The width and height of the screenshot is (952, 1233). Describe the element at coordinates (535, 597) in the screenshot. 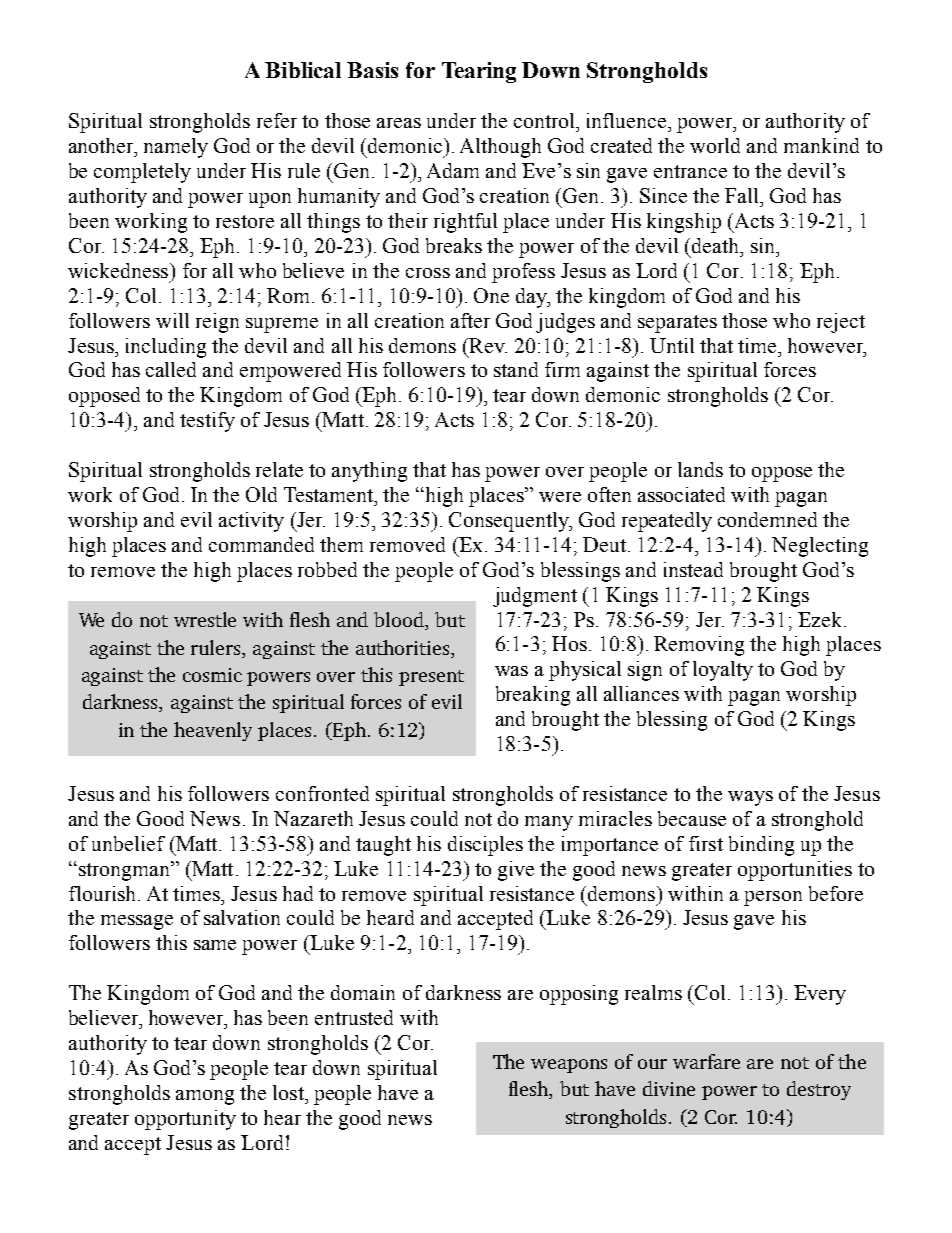

I see `judgment` at that location.
